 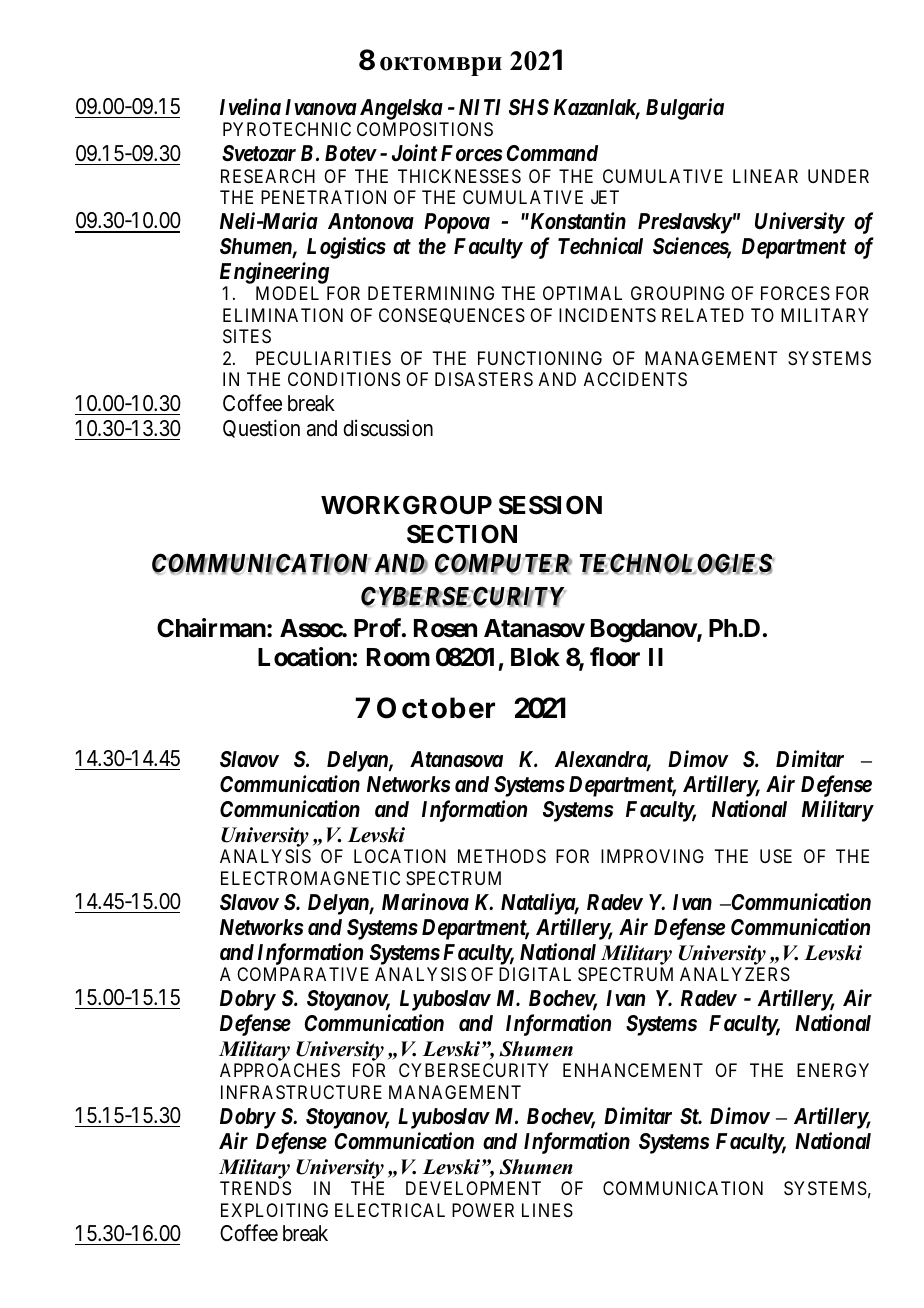 What do you see at coordinates (255, 1188) in the screenshot?
I see `TRENDS` at bounding box center [255, 1188].
